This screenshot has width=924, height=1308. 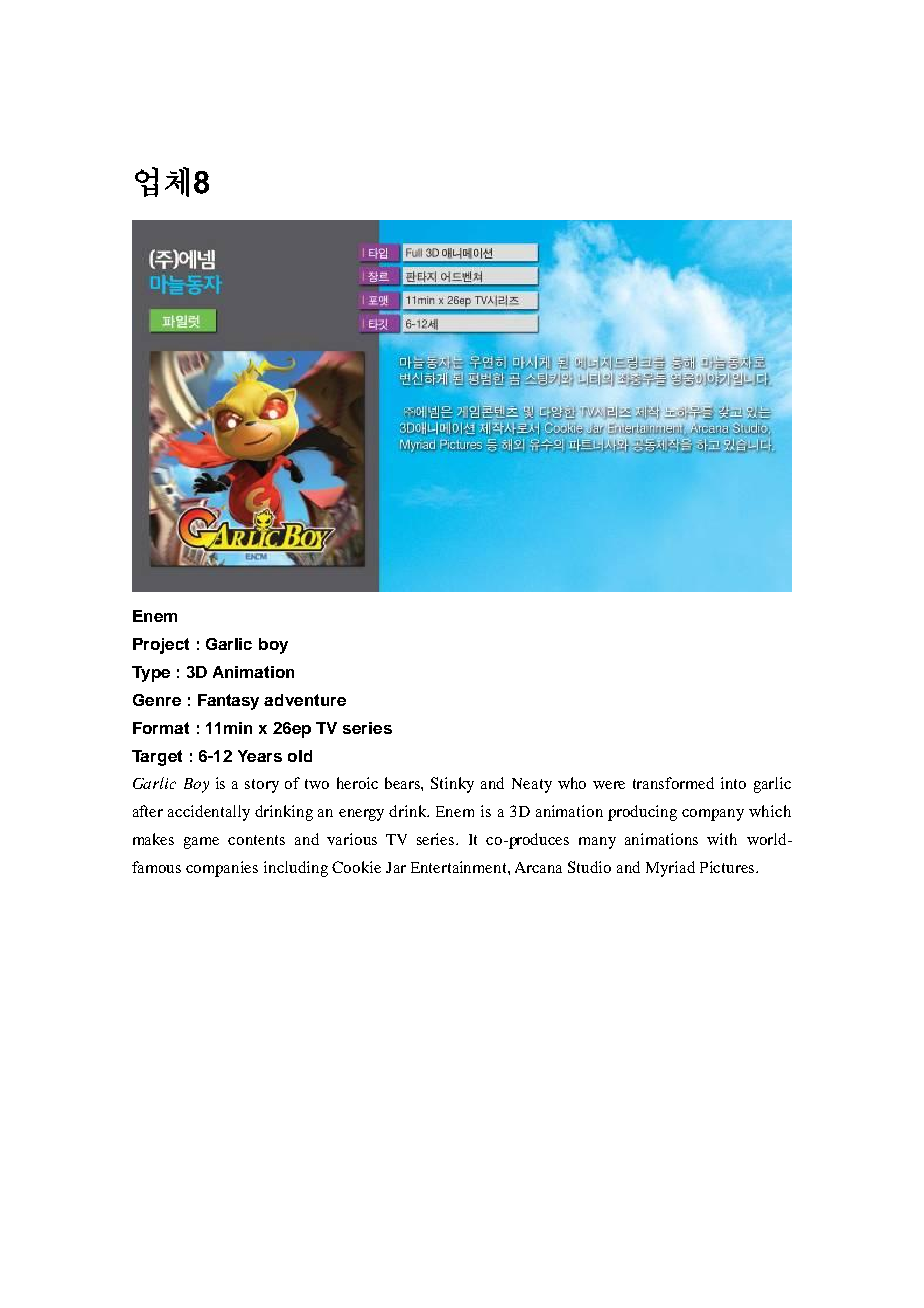 I want to click on Years, so click(x=260, y=756).
